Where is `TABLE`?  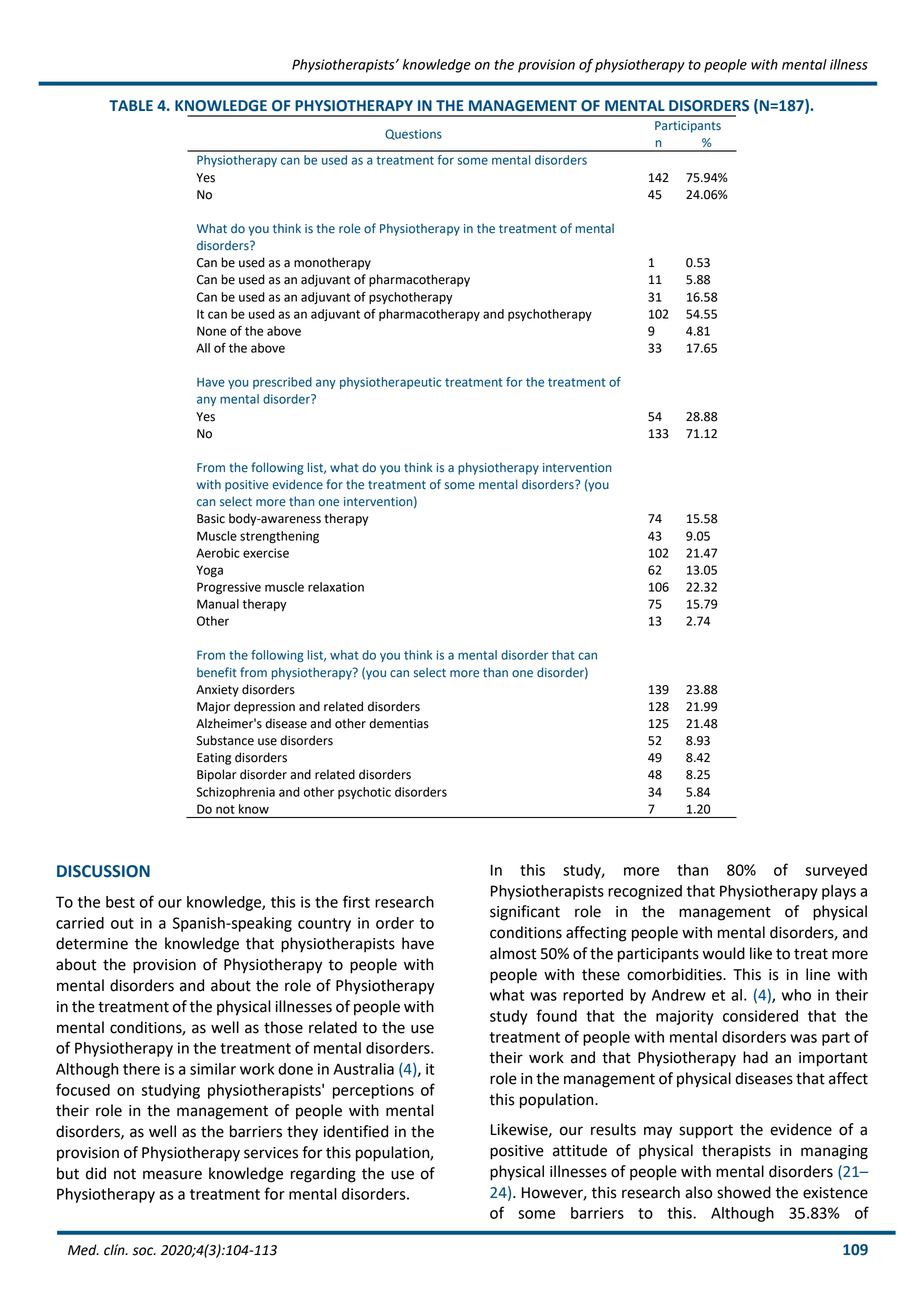
TABLE is located at coordinates (131, 105).
